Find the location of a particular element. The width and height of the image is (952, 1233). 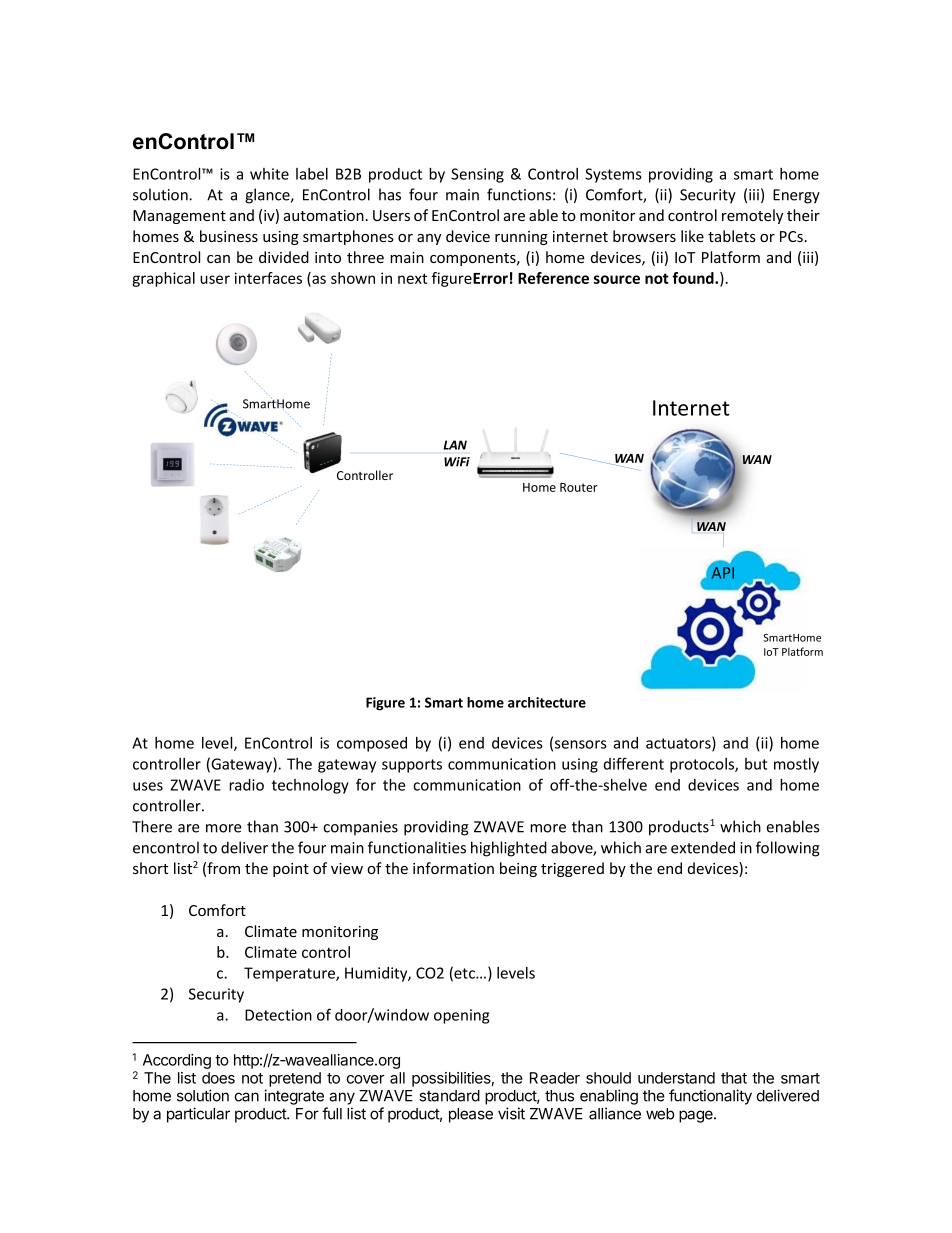

standard is located at coordinates (449, 1096).
